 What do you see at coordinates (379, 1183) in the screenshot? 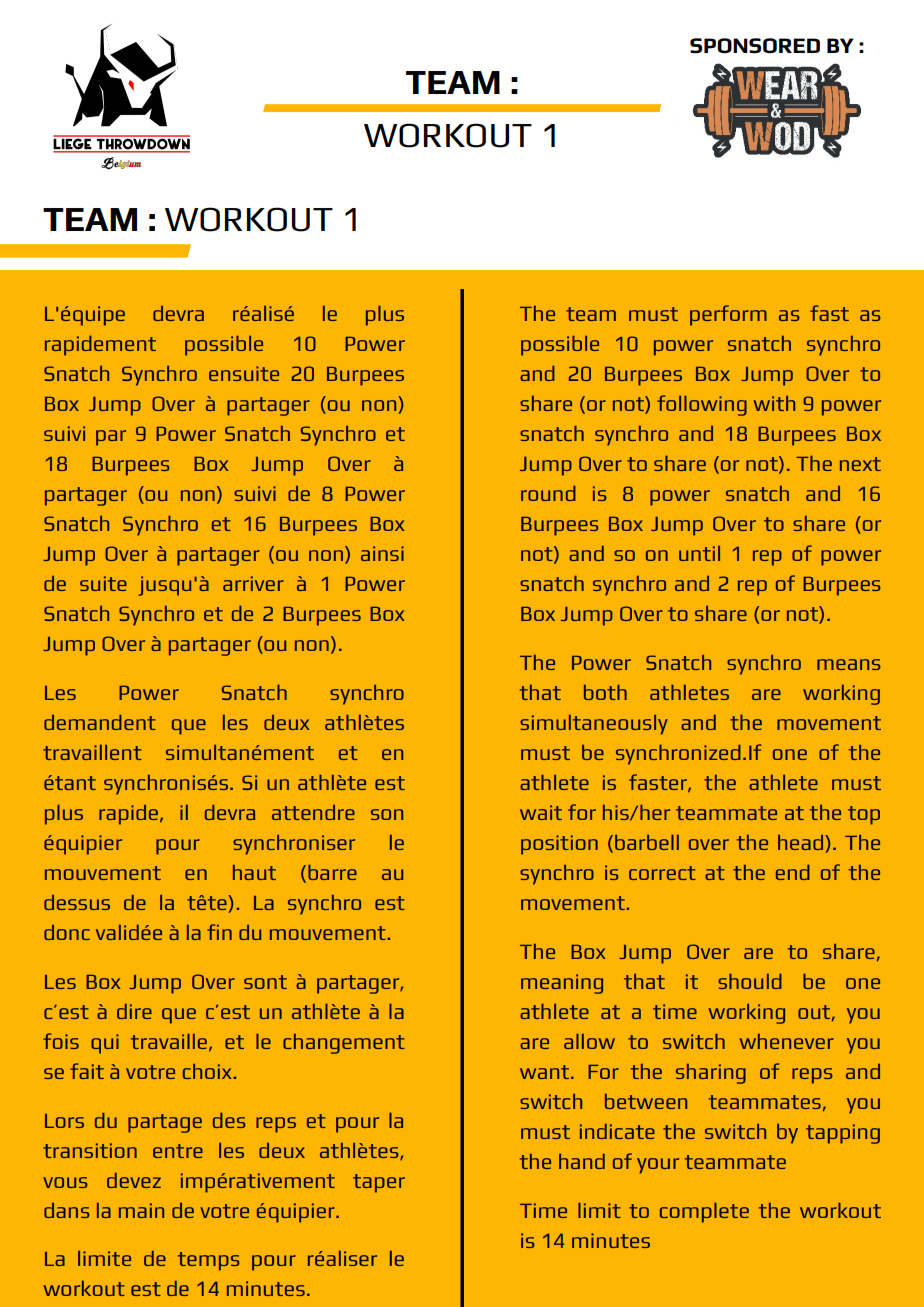
I see `taper` at bounding box center [379, 1183].
